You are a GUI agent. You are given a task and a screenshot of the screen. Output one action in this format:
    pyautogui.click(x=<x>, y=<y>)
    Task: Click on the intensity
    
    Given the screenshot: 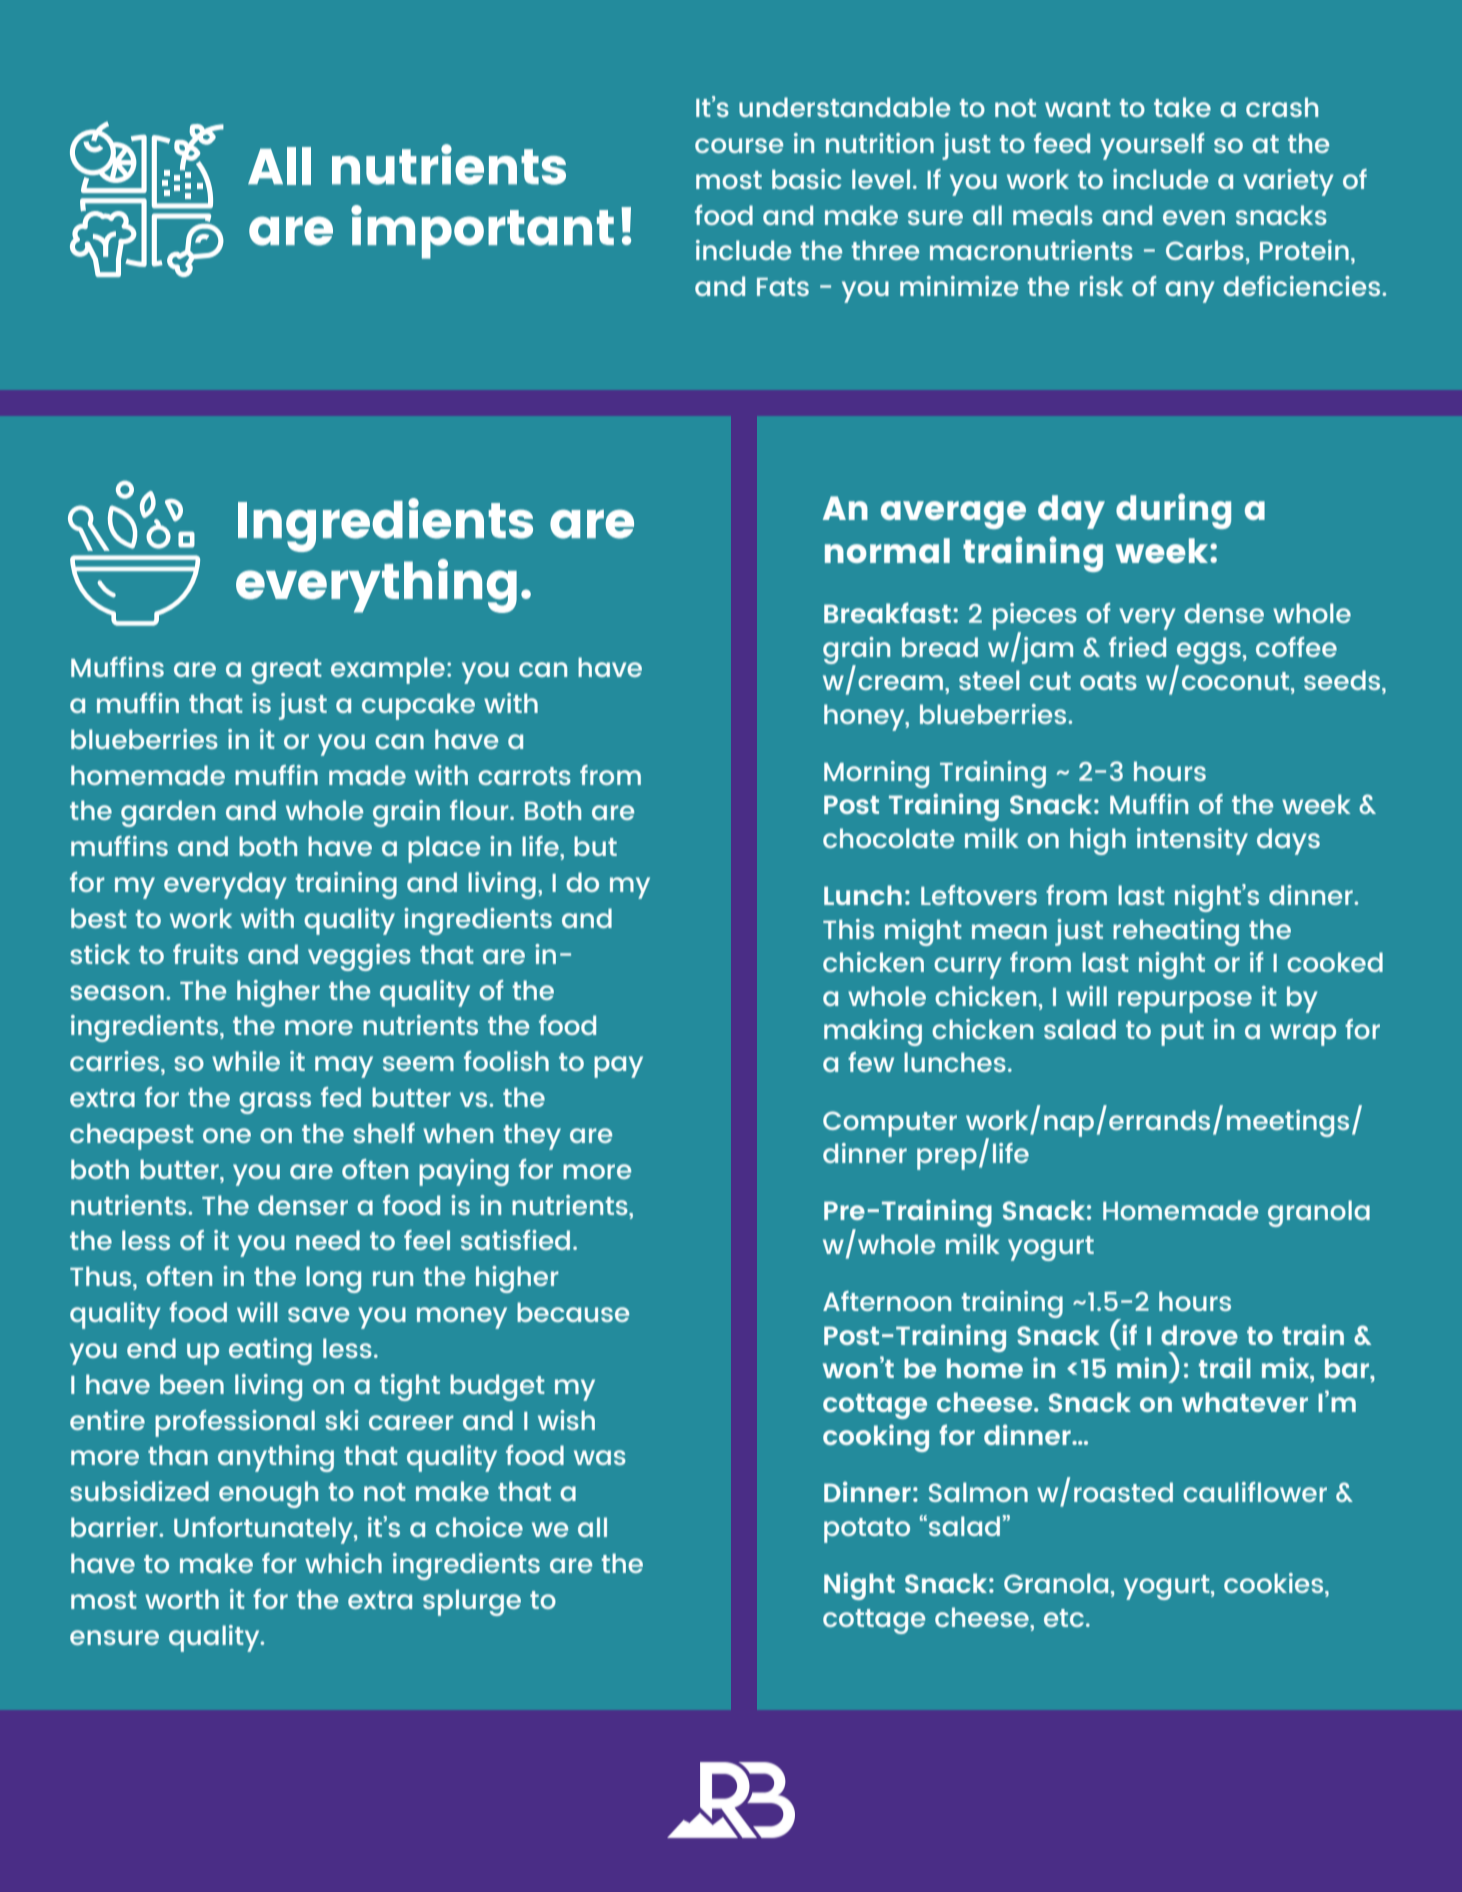 What is the action you would take?
    pyautogui.click(x=1192, y=841)
